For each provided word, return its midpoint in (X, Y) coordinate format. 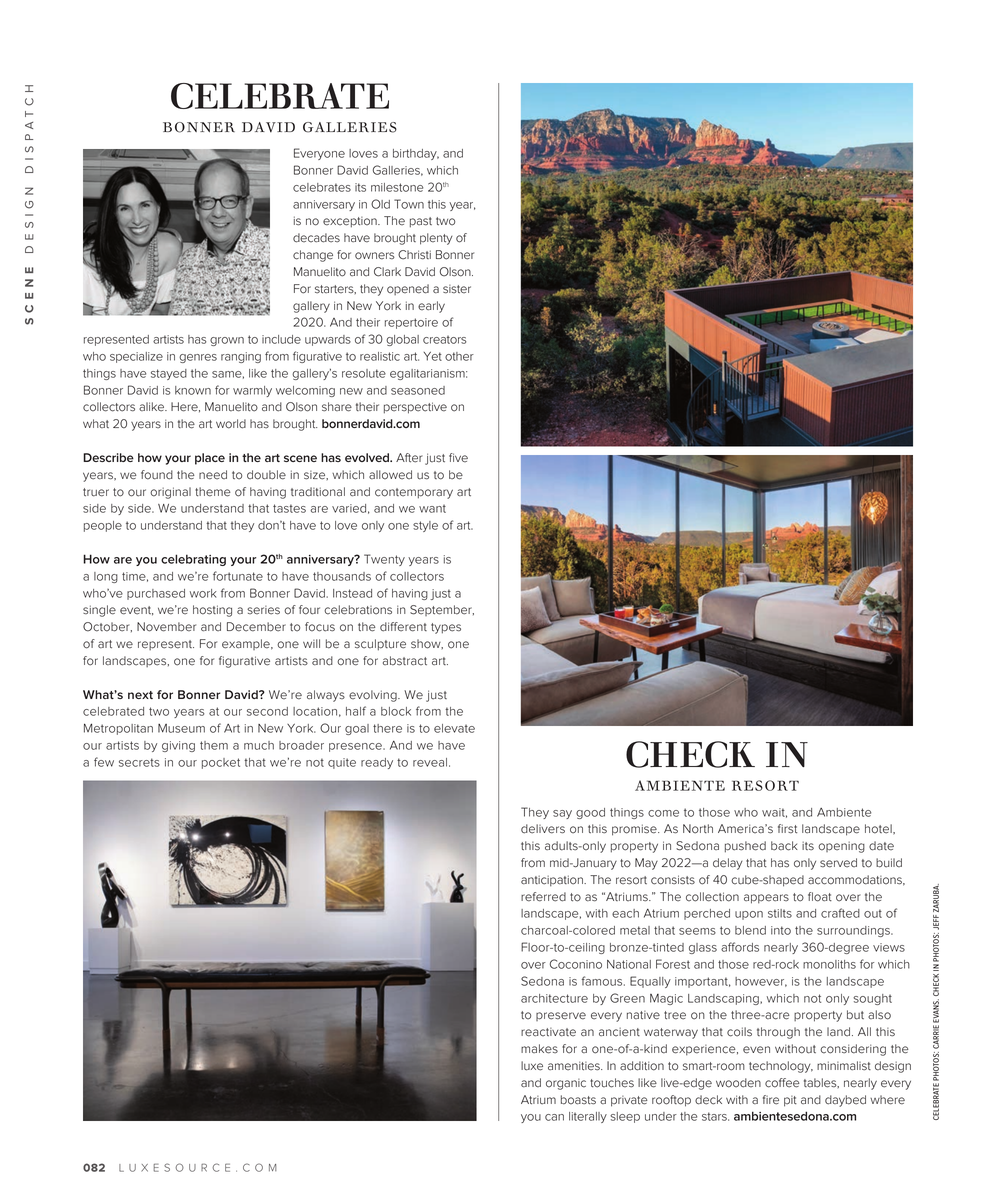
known (193, 390)
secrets (139, 762)
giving (178, 746)
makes (539, 1049)
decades (316, 238)
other (459, 356)
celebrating (193, 560)
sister (457, 289)
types (446, 628)
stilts (780, 913)
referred (543, 897)
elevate (454, 728)
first (787, 829)
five (458, 457)
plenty (436, 239)
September (442, 610)
